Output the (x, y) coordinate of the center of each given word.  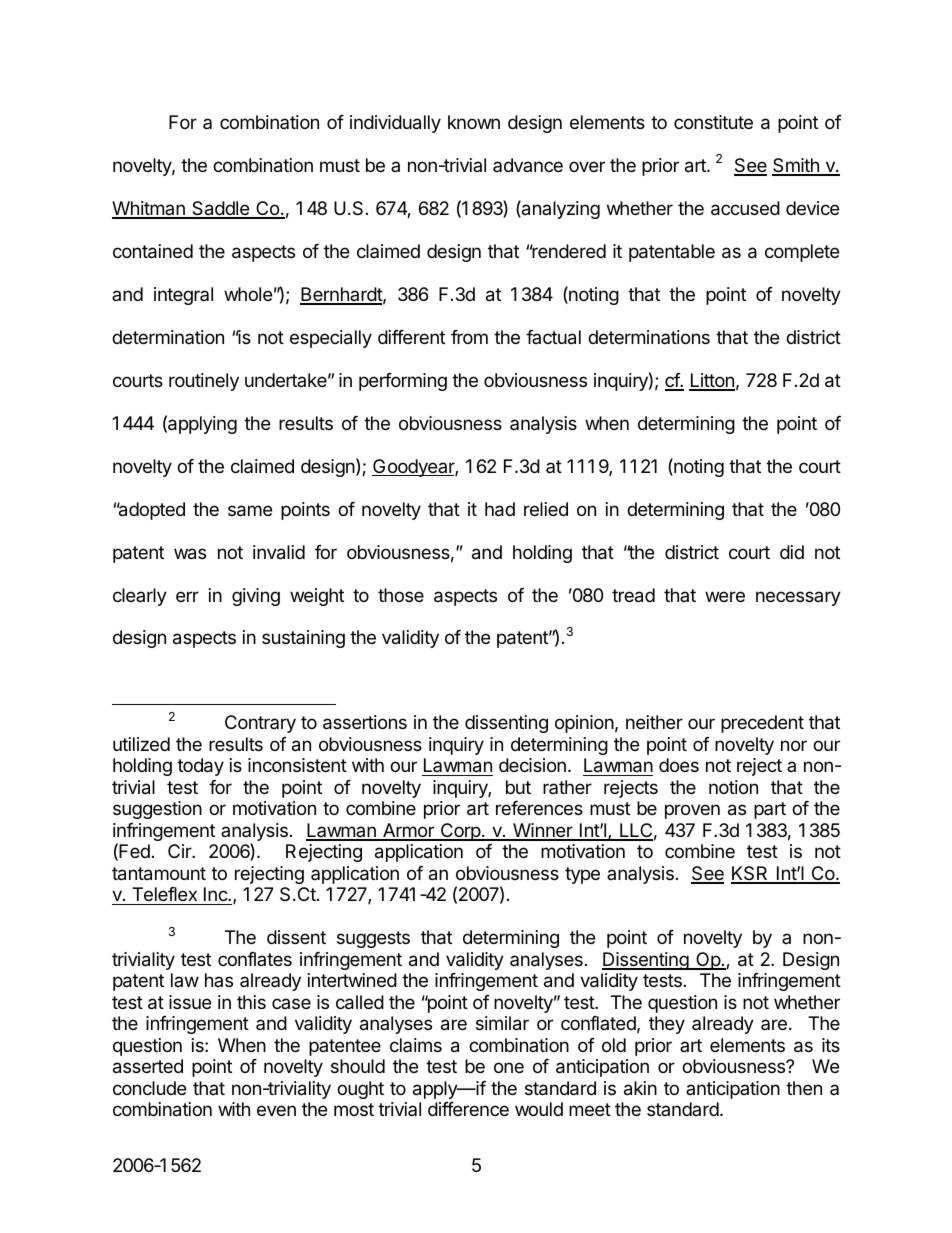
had (500, 509)
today (200, 767)
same (250, 511)
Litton (712, 381)
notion (733, 787)
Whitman (149, 209)
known (474, 122)
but (518, 787)
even (276, 1110)
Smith (796, 166)
